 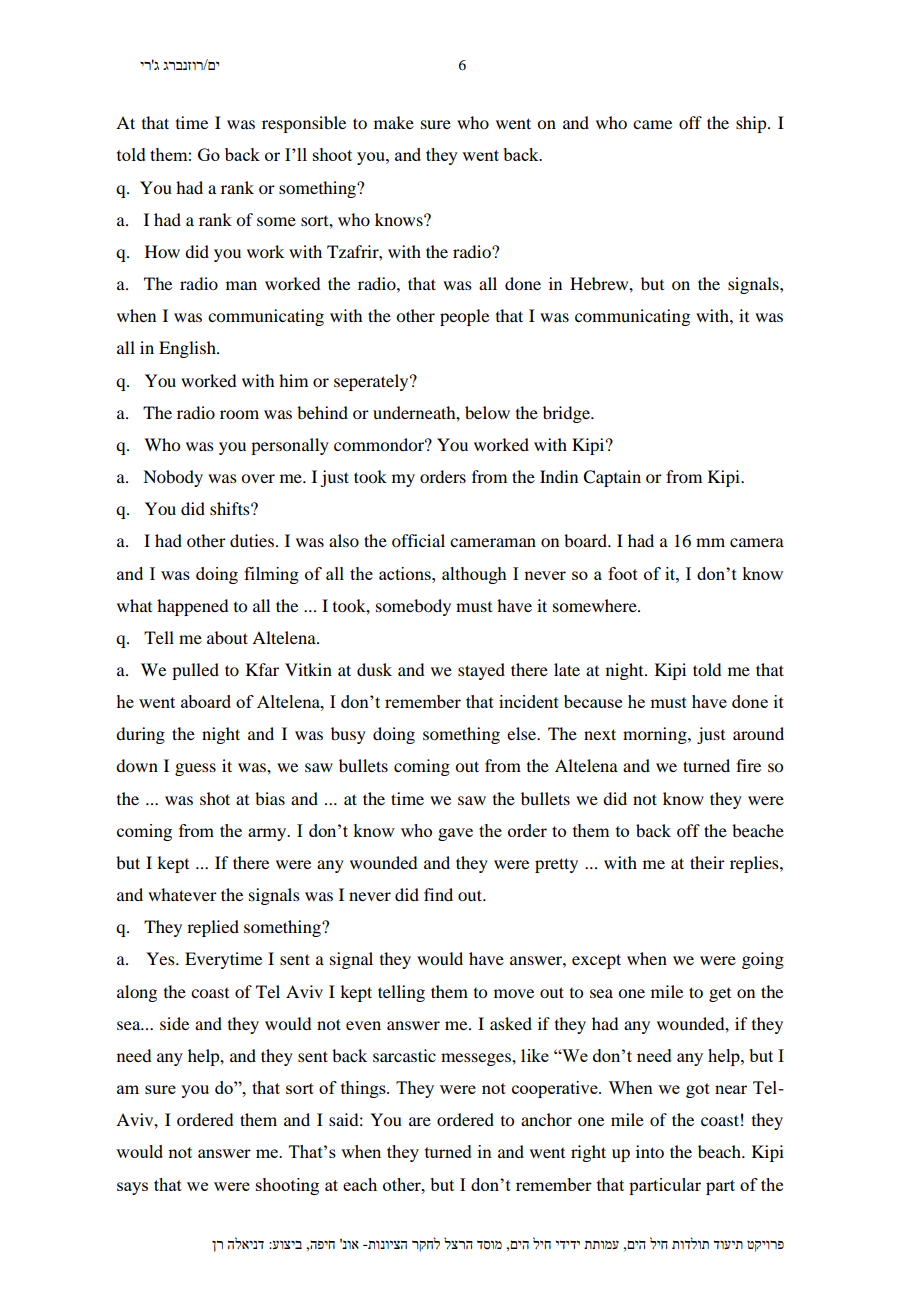 I want to click on ship, so click(x=752, y=124).
